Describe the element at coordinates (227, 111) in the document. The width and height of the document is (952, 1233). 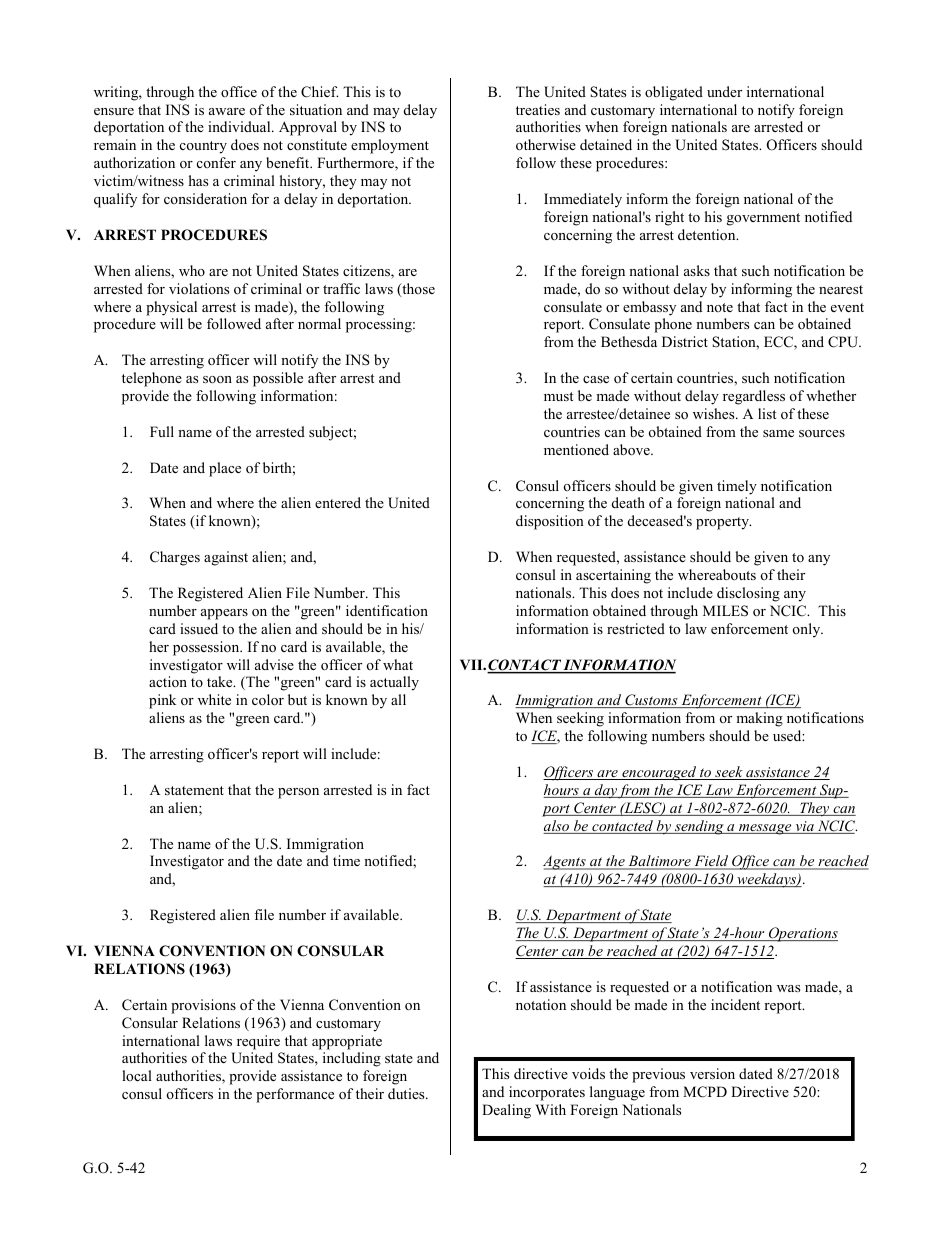
I see `aware` at that location.
